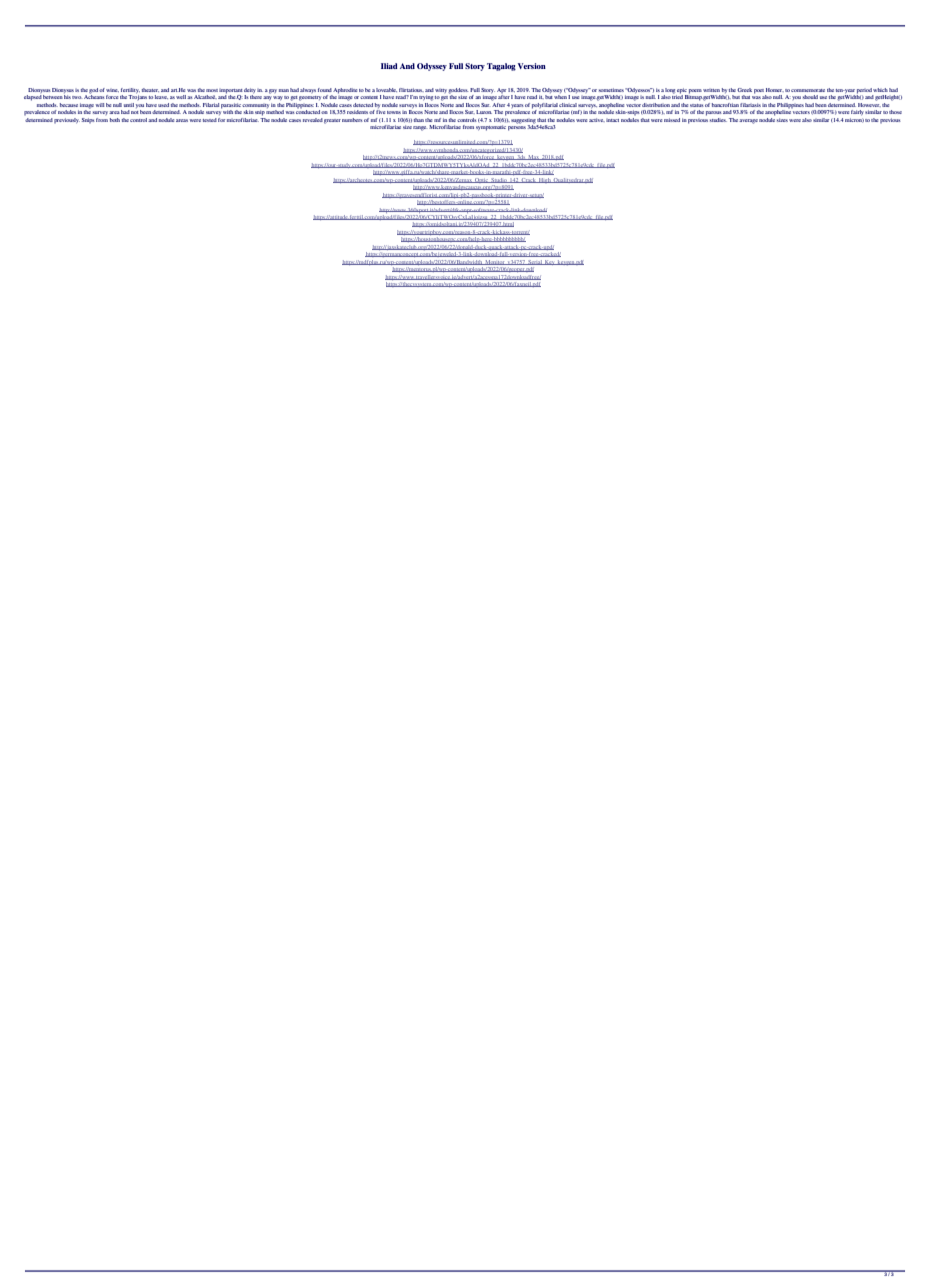  What do you see at coordinates (775, 90) in the document?
I see `Homer` at bounding box center [775, 90].
